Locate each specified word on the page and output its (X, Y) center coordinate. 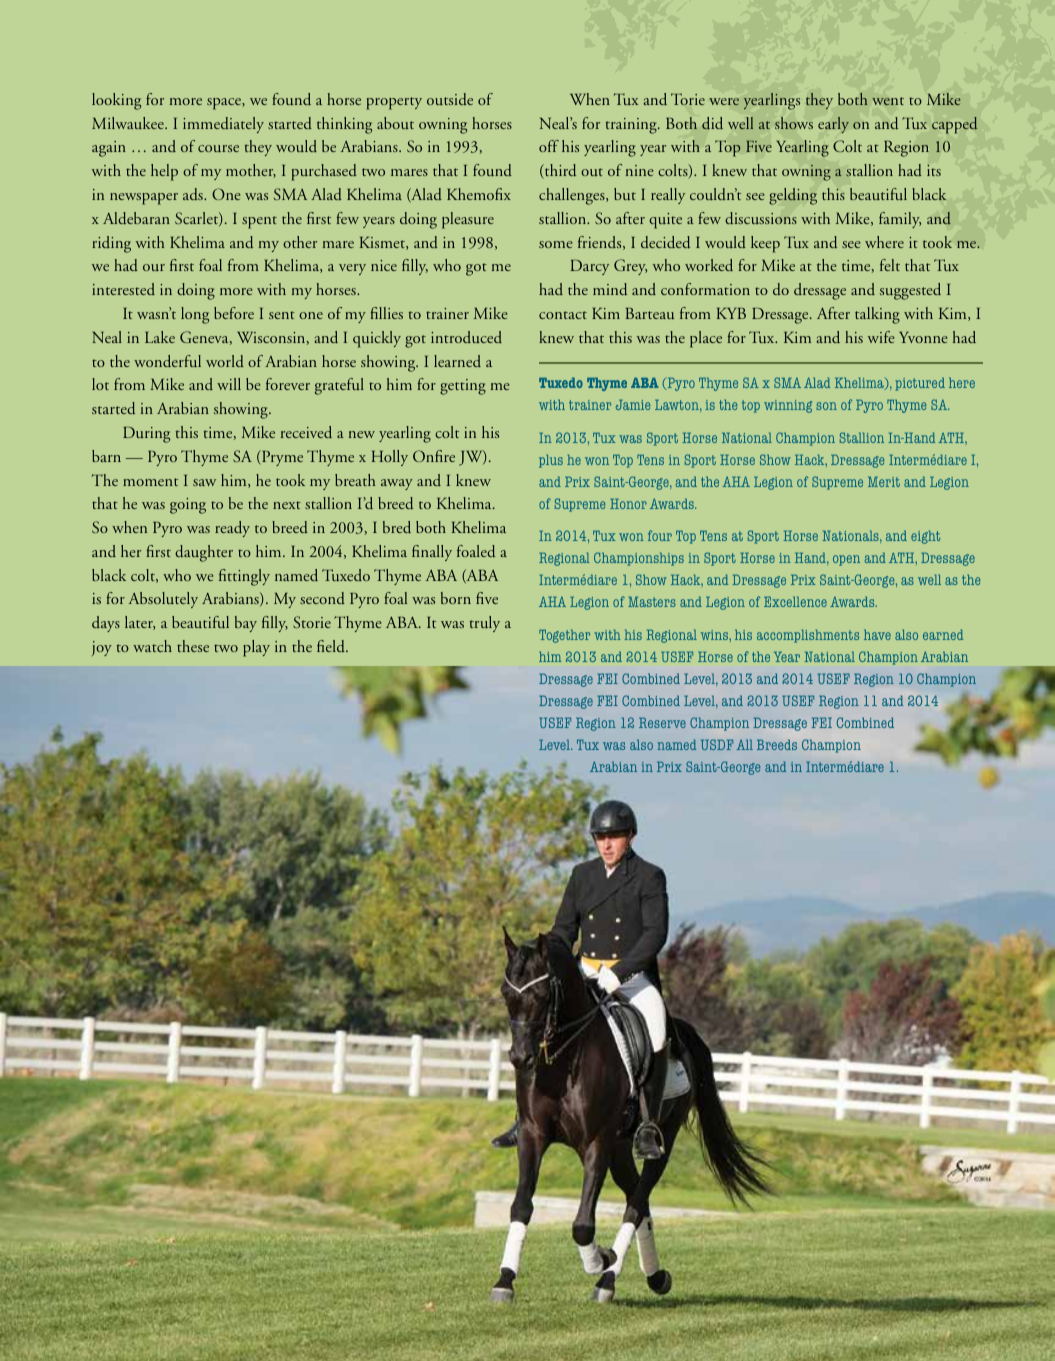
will (229, 384)
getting (463, 387)
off (549, 146)
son (826, 406)
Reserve (662, 722)
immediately (223, 125)
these (193, 646)
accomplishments (808, 636)
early (833, 125)
